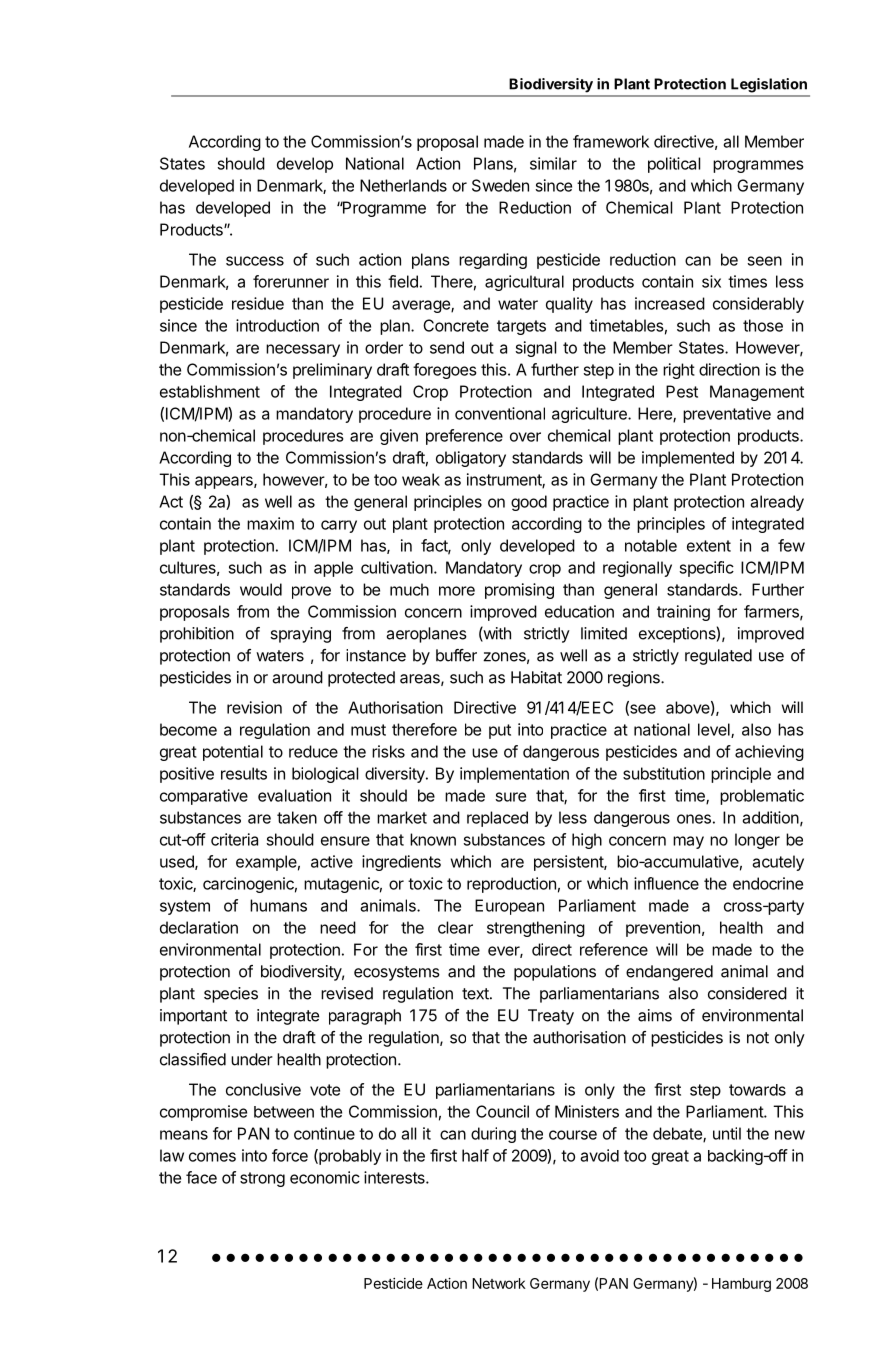 The width and height of the screenshot is (876, 1372). I want to click on political, so click(674, 165).
